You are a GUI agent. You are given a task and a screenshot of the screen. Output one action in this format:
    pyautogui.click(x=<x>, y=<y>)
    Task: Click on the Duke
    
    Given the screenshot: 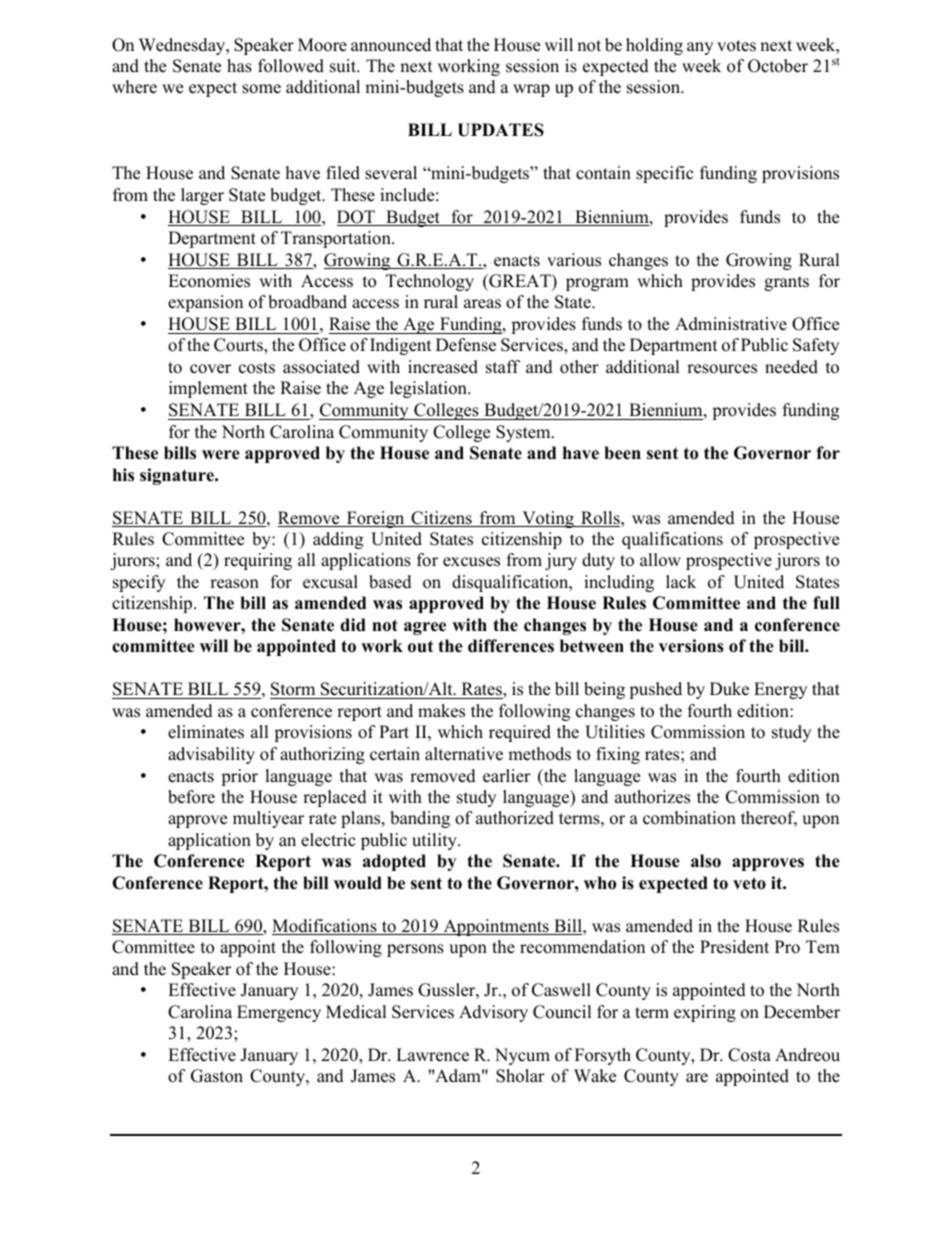 What is the action you would take?
    pyautogui.click(x=729, y=689)
